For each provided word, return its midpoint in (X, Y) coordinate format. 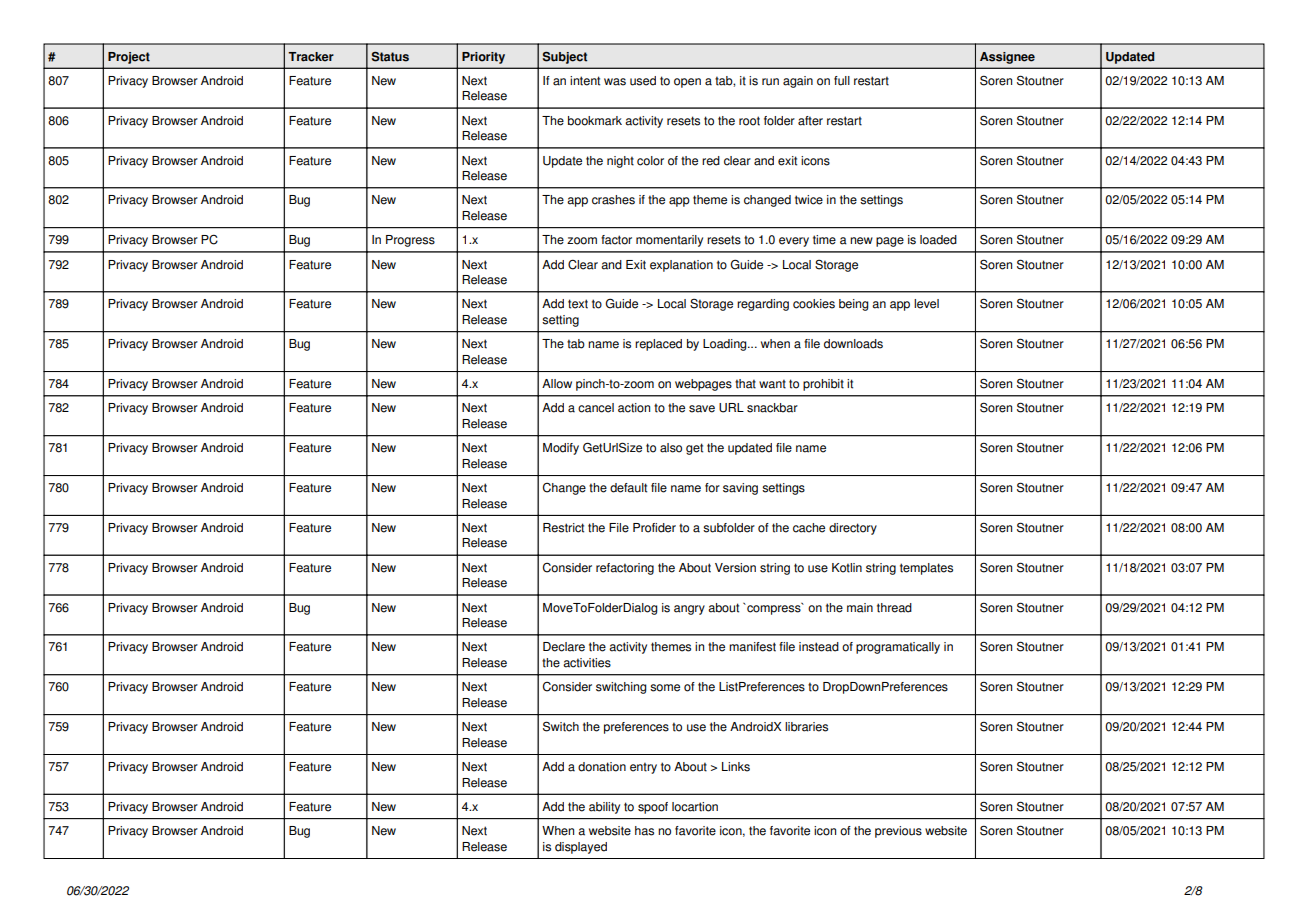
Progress (410, 241)
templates (926, 569)
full (842, 81)
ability (604, 808)
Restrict (563, 528)
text (578, 304)
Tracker (311, 57)
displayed (581, 848)
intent (585, 81)
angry (689, 610)
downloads (853, 344)
